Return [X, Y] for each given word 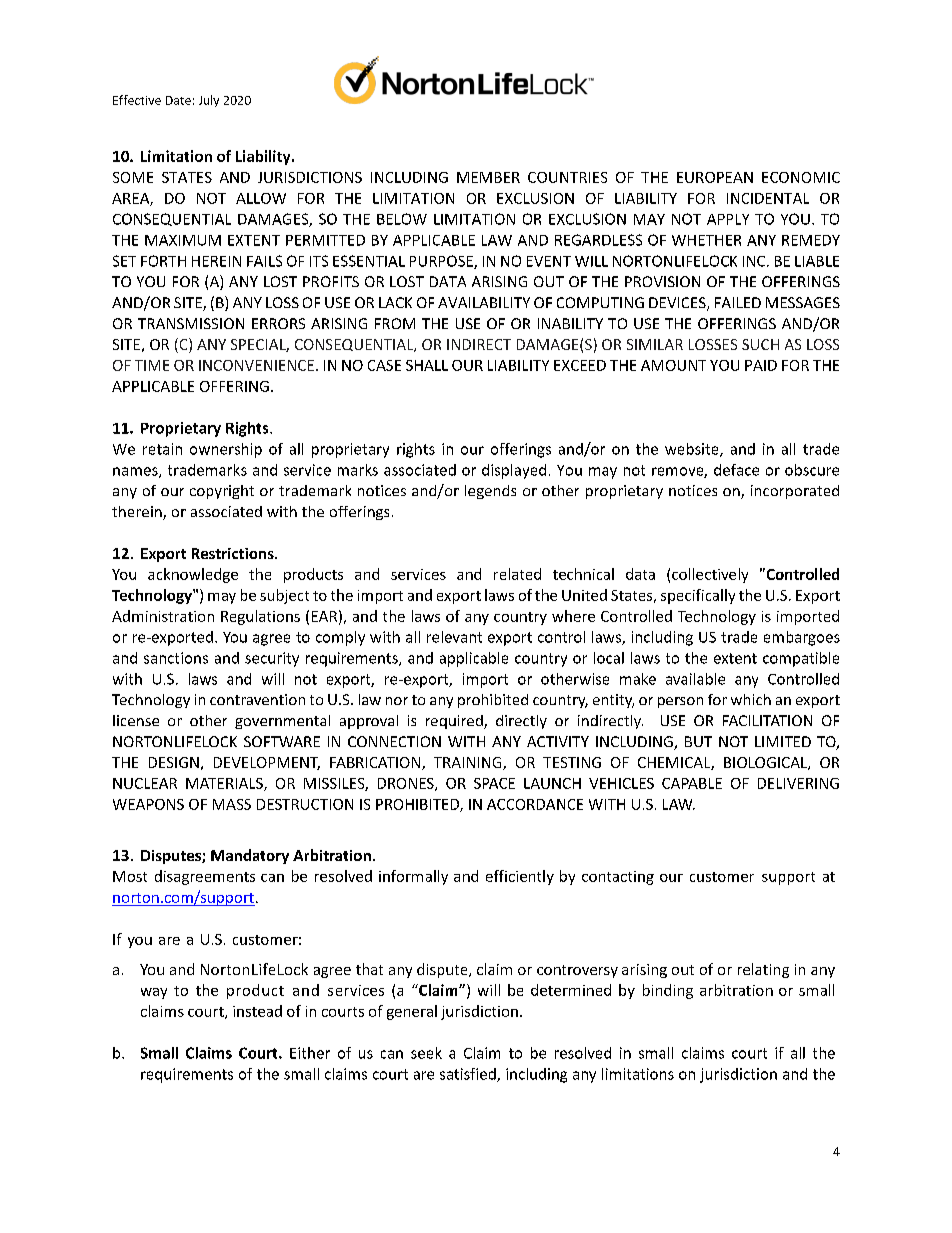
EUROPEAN [715, 177]
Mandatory [250, 856]
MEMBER [488, 177]
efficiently [520, 877]
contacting [618, 878]
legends [490, 492]
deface [736, 470]
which [751, 699]
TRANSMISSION [191, 323]
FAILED [738, 302]
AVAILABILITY [484, 302]
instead [257, 1011]
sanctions [176, 658]
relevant [454, 637]
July [209, 101]
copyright [222, 492]
